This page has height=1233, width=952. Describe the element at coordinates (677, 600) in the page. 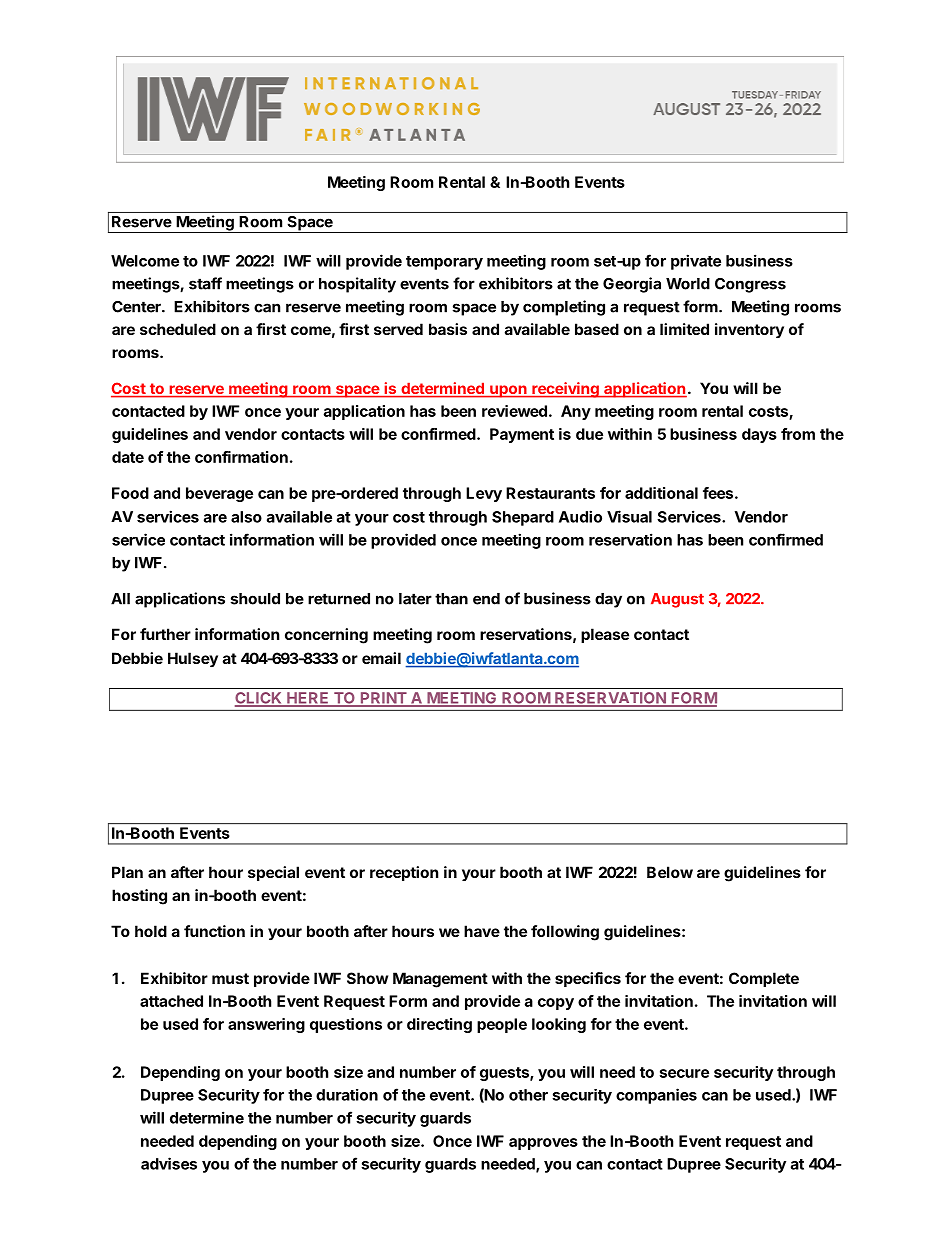

I see `August` at that location.
